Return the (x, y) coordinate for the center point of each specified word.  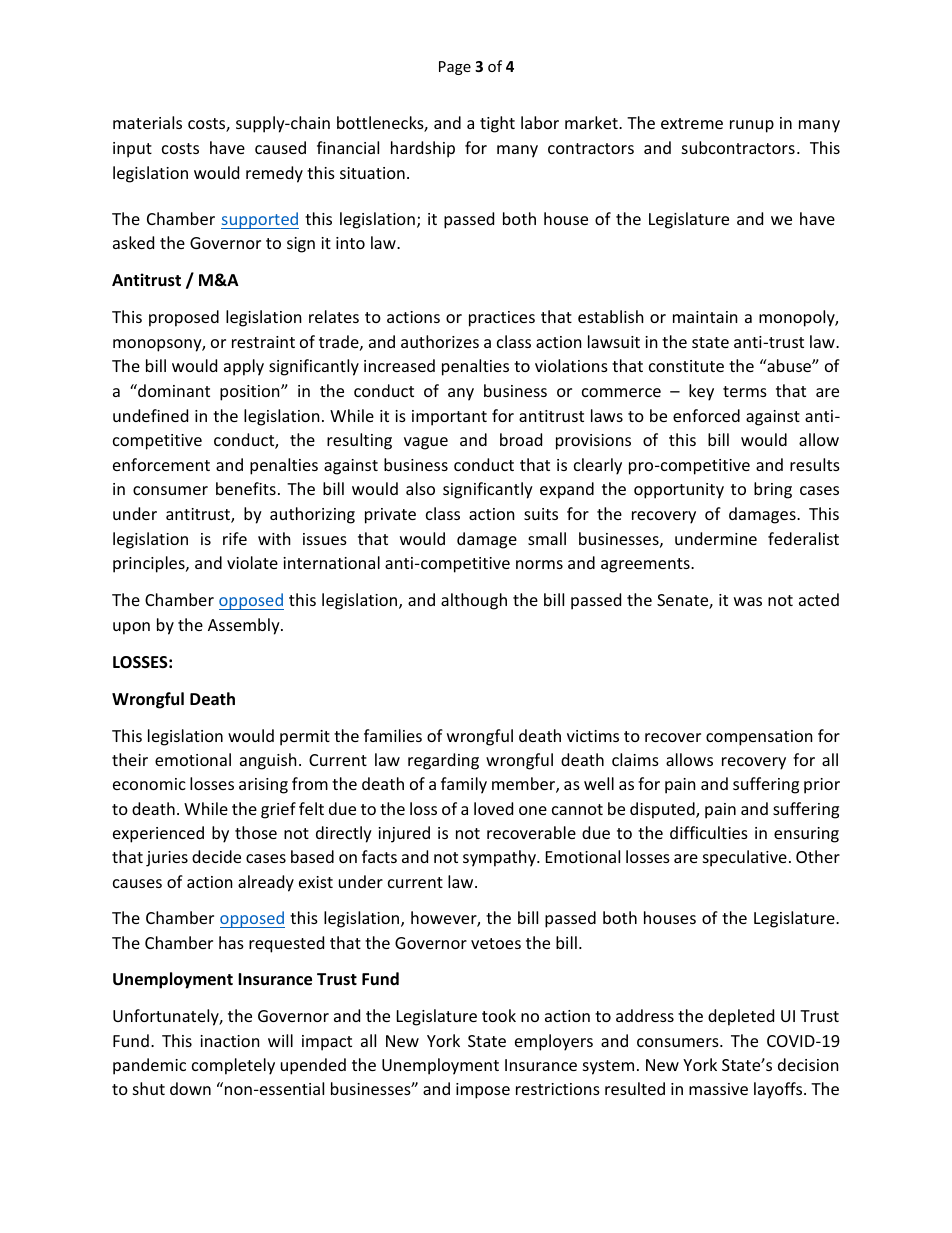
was (748, 601)
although (474, 601)
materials (147, 122)
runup (752, 126)
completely (233, 1066)
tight (497, 124)
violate (252, 562)
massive (718, 1089)
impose (483, 1091)
